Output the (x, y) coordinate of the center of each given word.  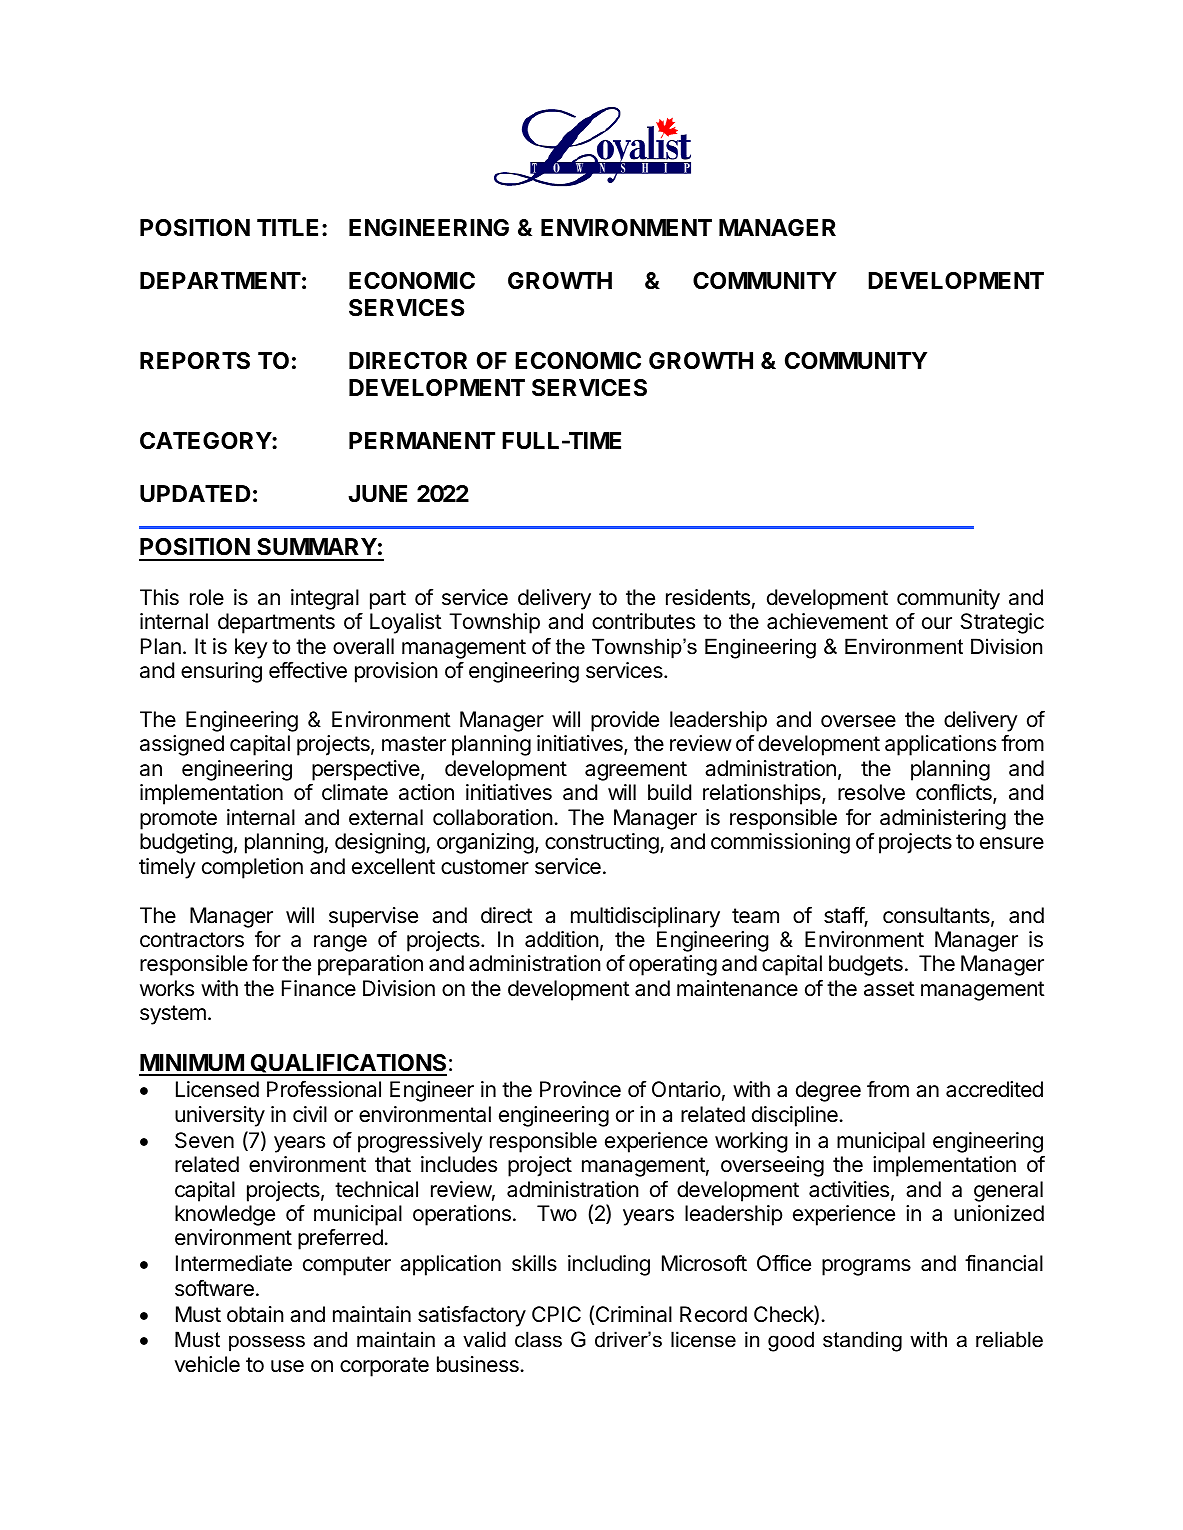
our (937, 623)
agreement (636, 771)
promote (178, 820)
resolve (871, 792)
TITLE (287, 227)
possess (267, 1343)
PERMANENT (422, 440)
